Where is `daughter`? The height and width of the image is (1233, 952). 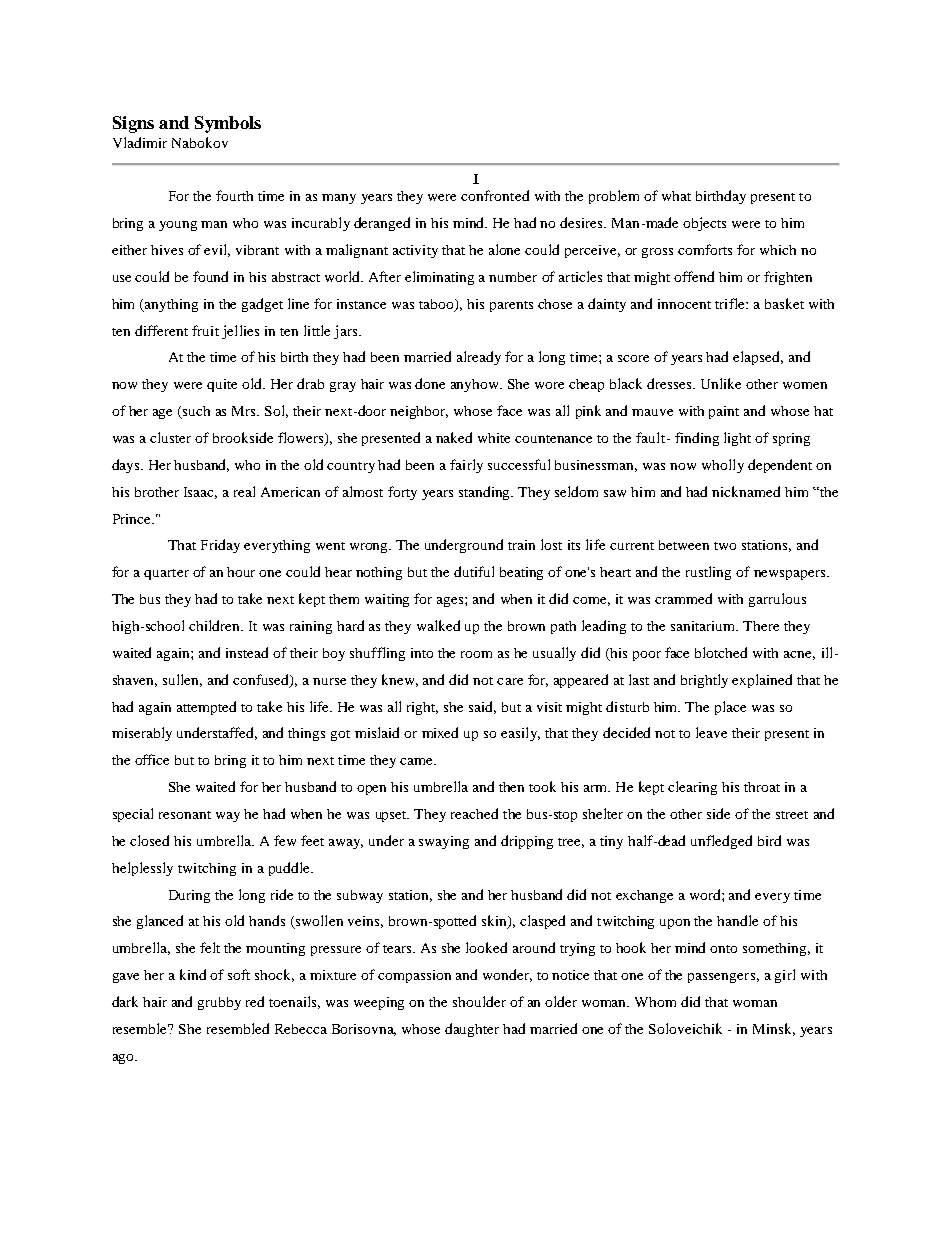 daughter is located at coordinates (472, 1030).
